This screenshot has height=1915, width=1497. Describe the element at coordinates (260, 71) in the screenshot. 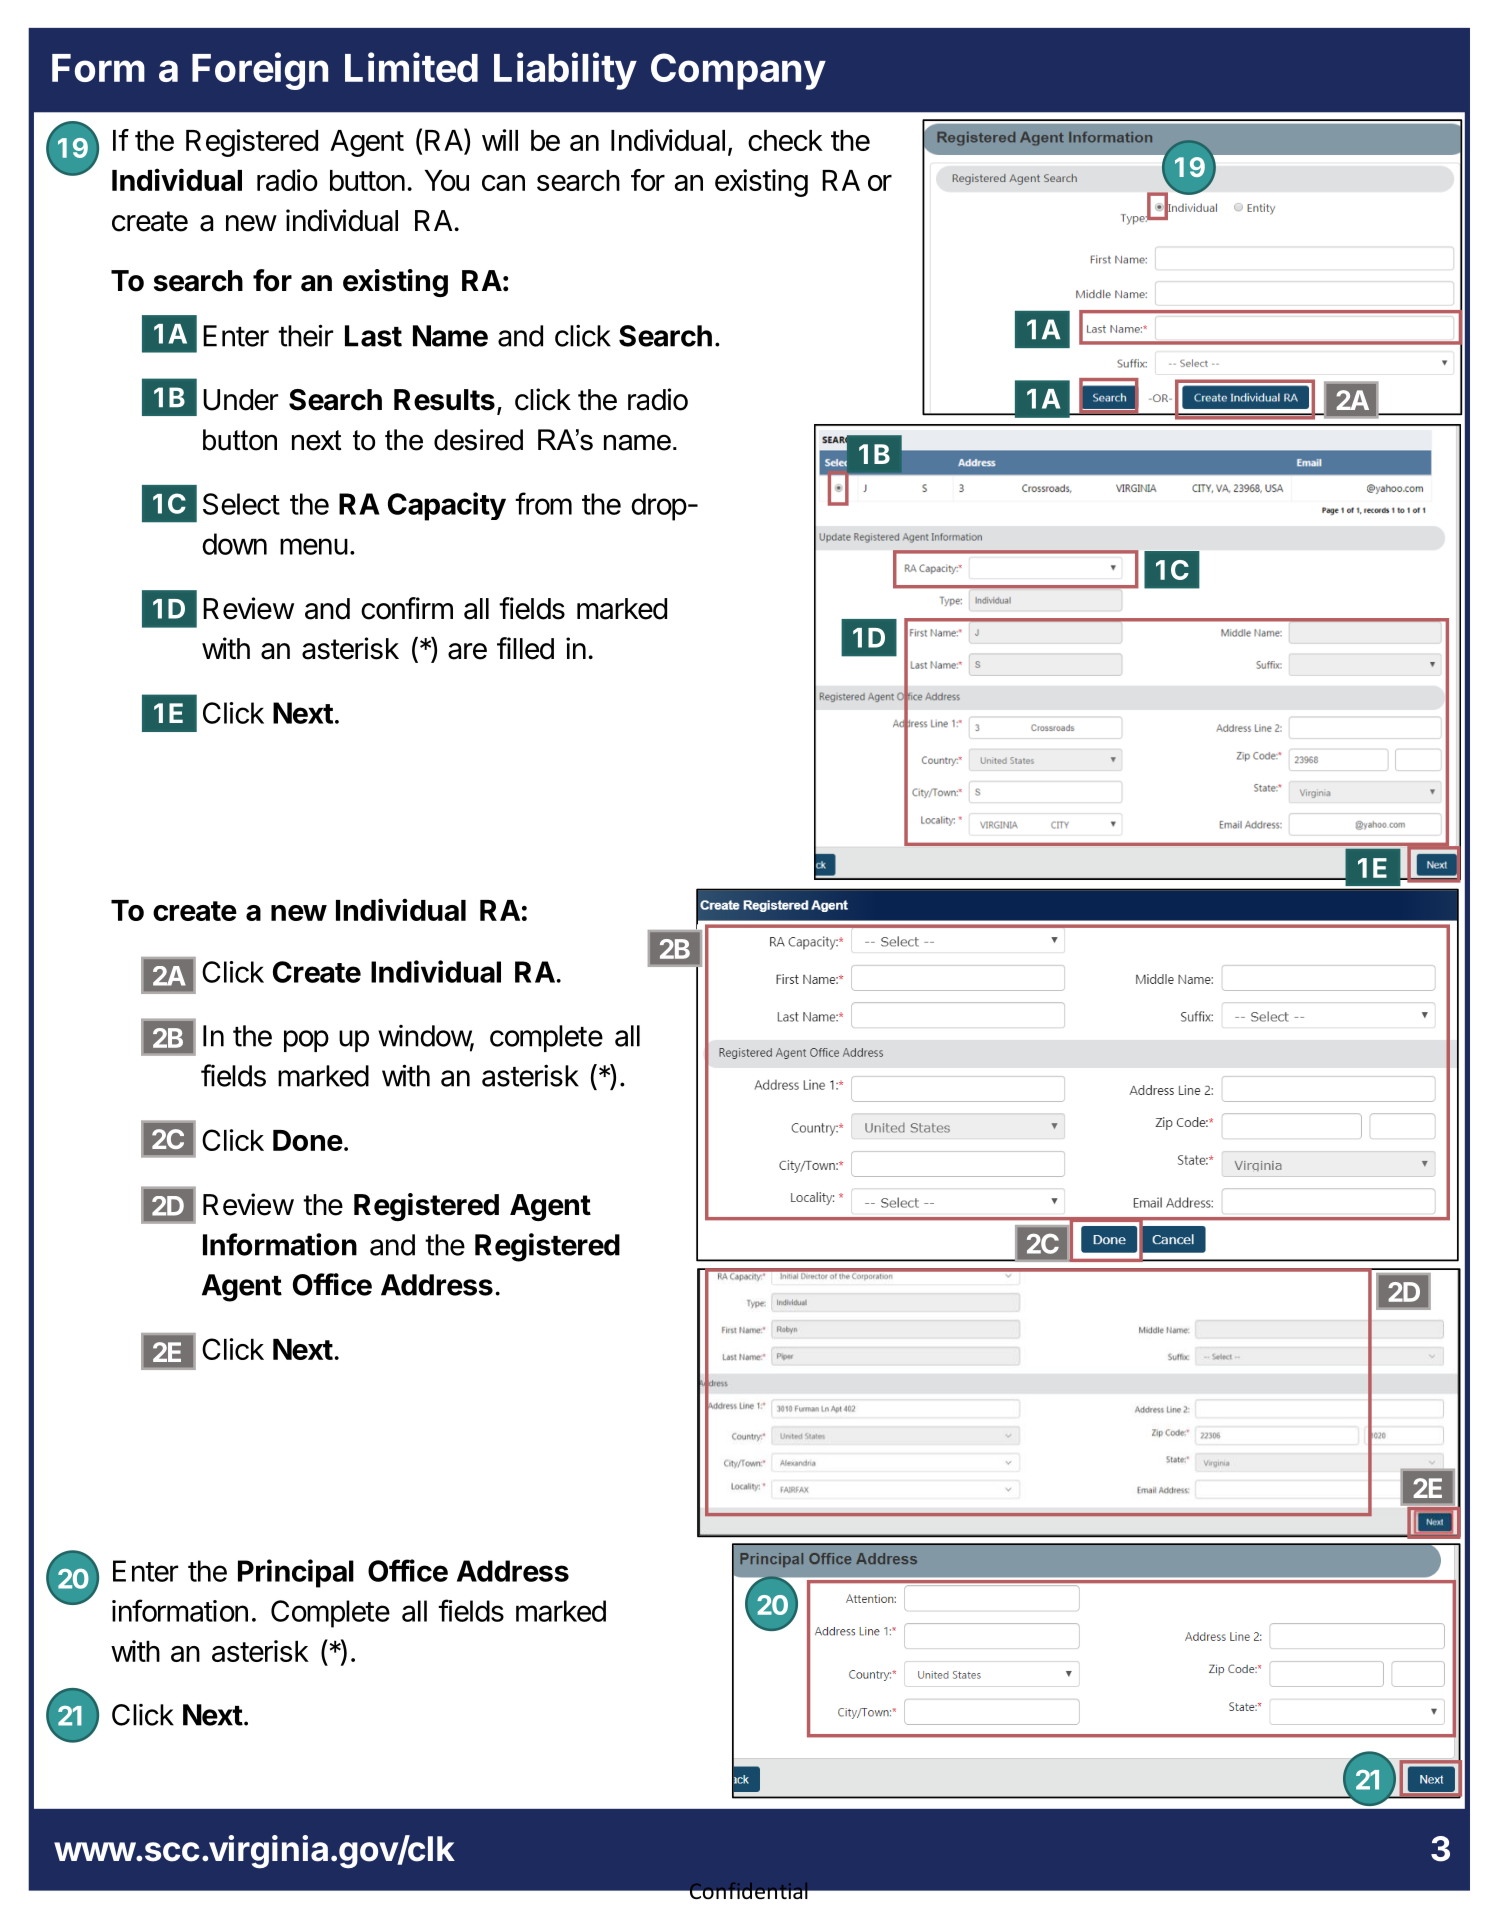

I see `Foreign` at that location.
